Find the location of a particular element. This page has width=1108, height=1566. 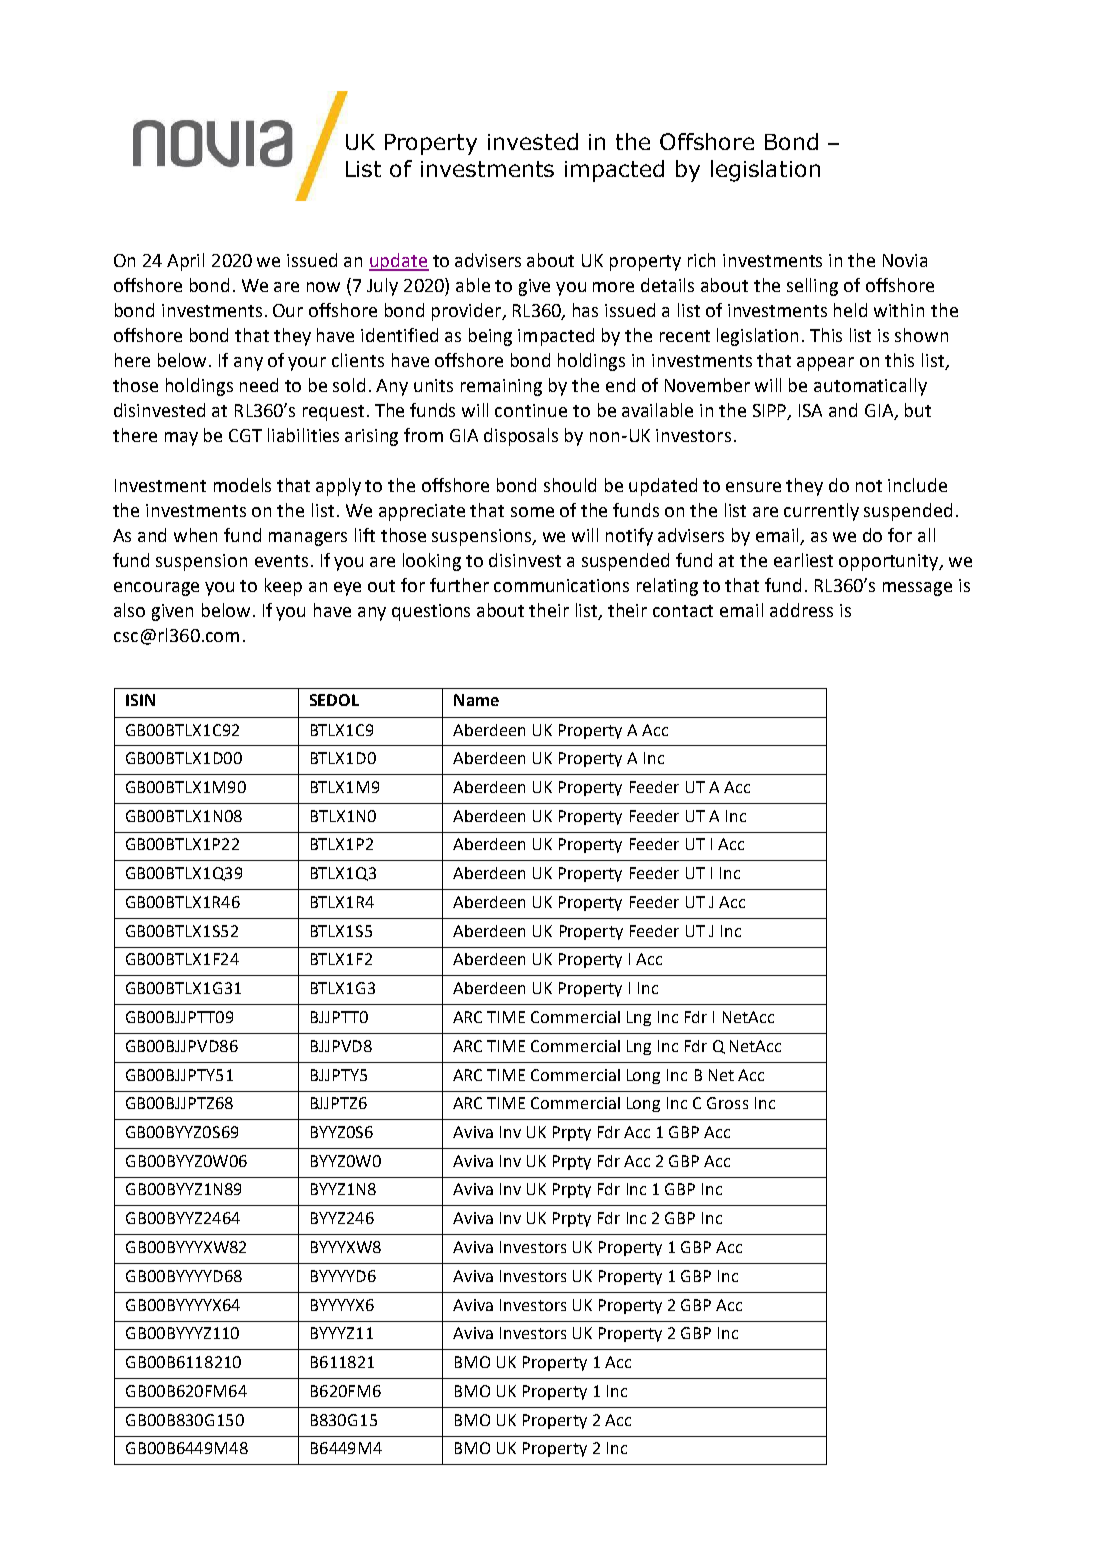

Gross is located at coordinates (727, 1103).
